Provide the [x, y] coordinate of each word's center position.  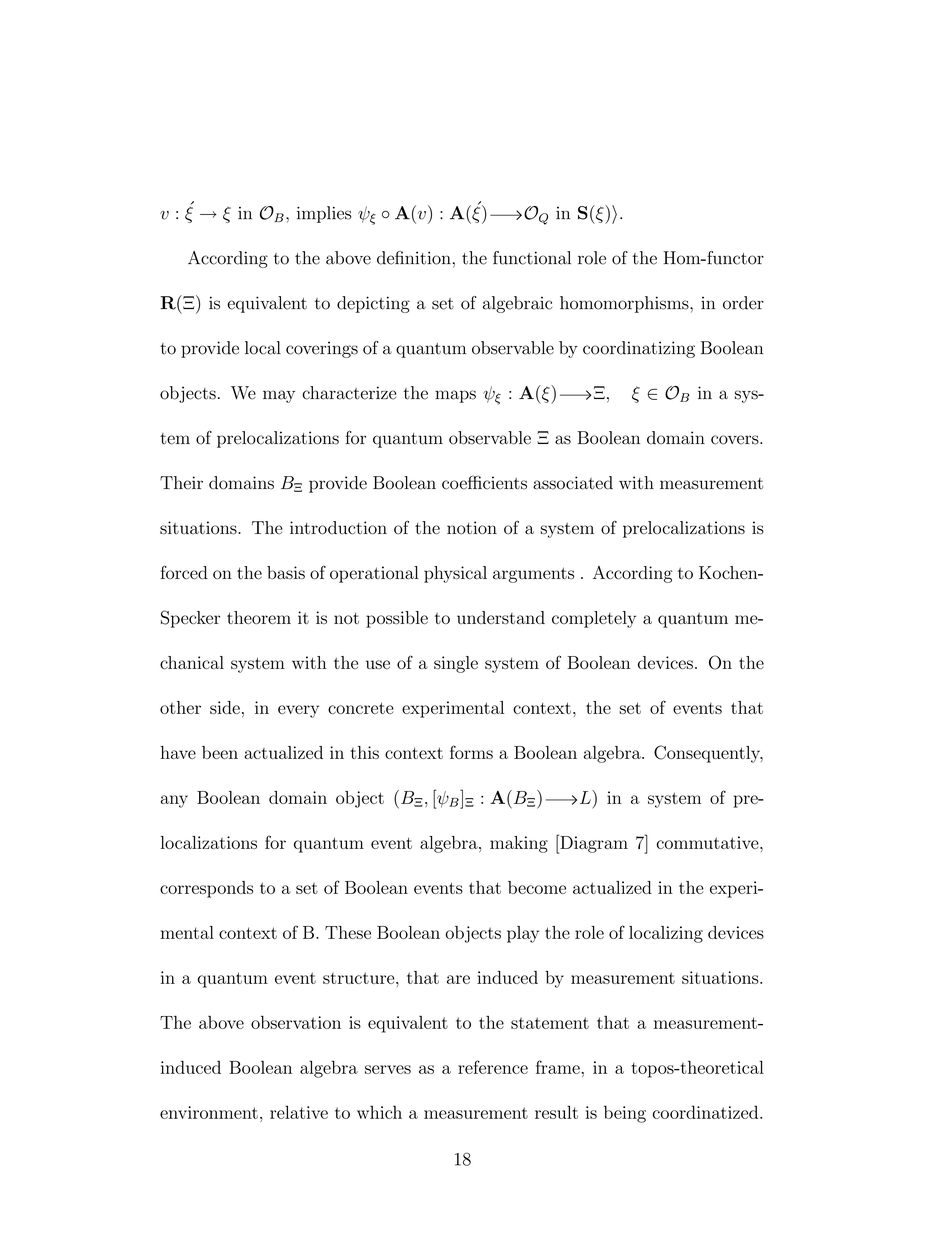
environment [209, 1112]
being [625, 1114]
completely [594, 619]
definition [414, 258]
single [456, 664]
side [225, 707]
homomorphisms [625, 304]
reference [493, 1067]
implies [324, 214]
